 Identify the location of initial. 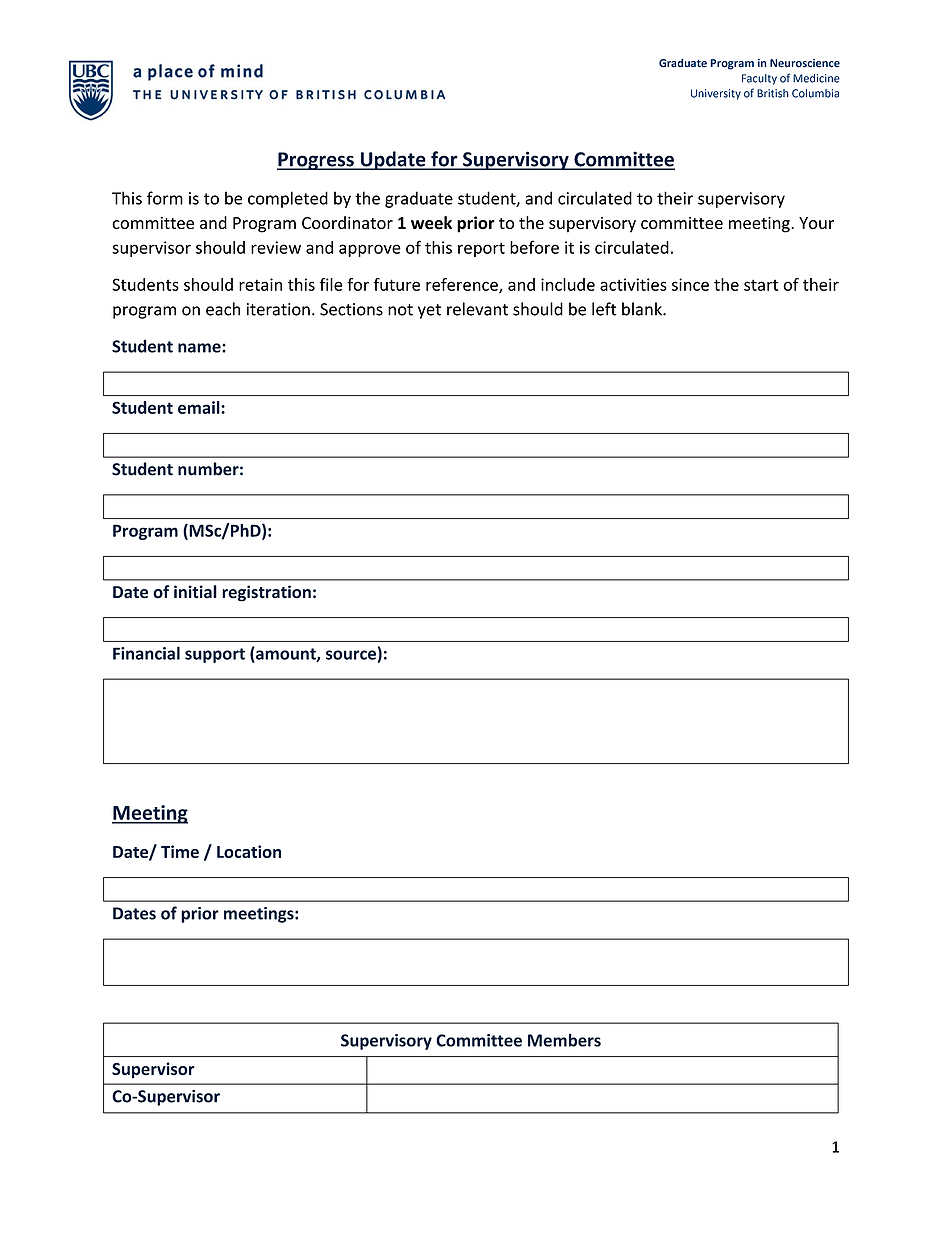
(195, 592).
